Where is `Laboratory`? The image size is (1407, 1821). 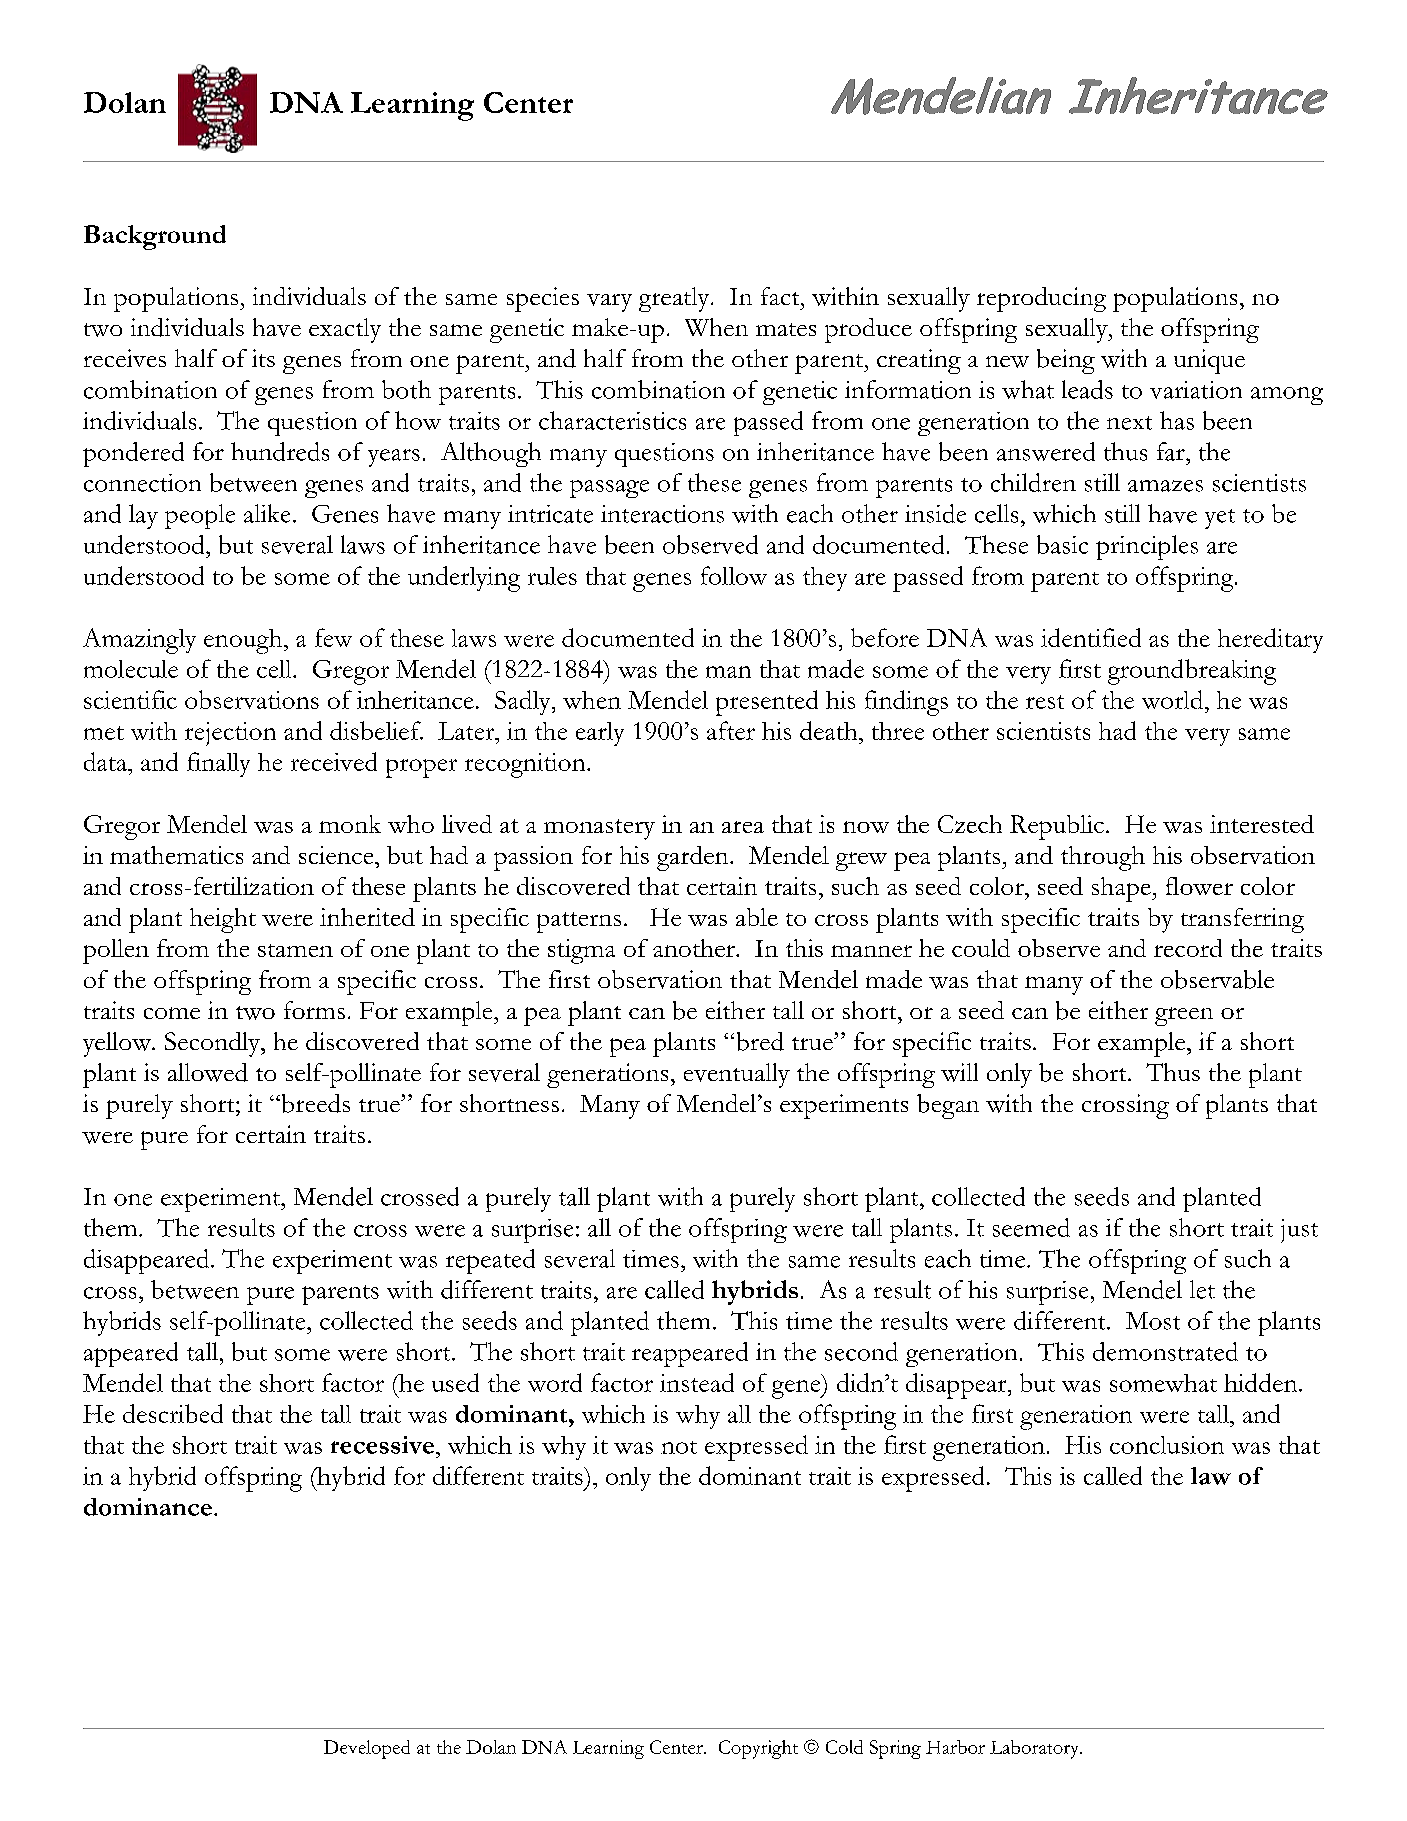
Laboratory is located at coordinates (1036, 1749).
